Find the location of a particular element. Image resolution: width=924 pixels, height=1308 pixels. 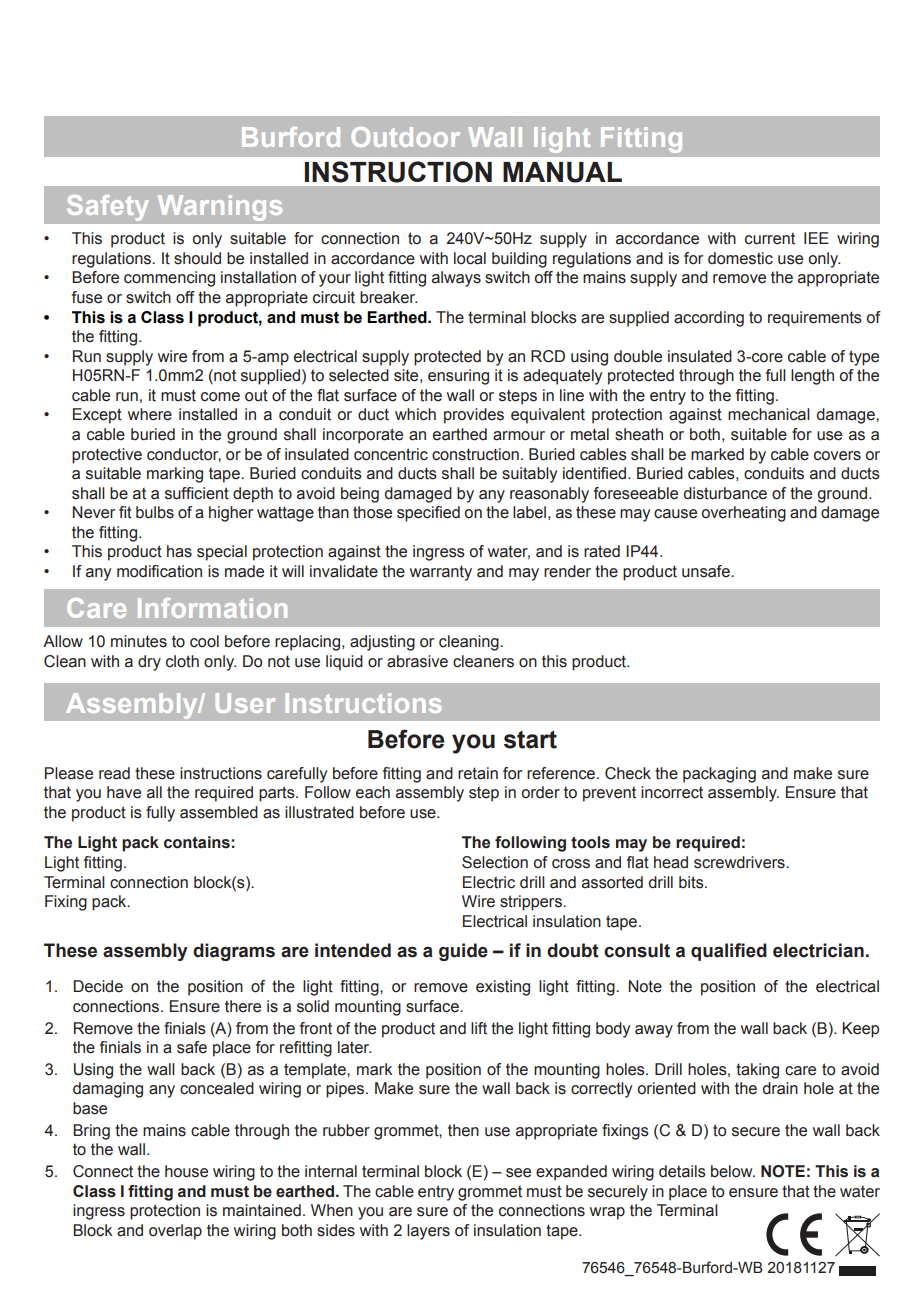

screwdrivers is located at coordinates (740, 862).
